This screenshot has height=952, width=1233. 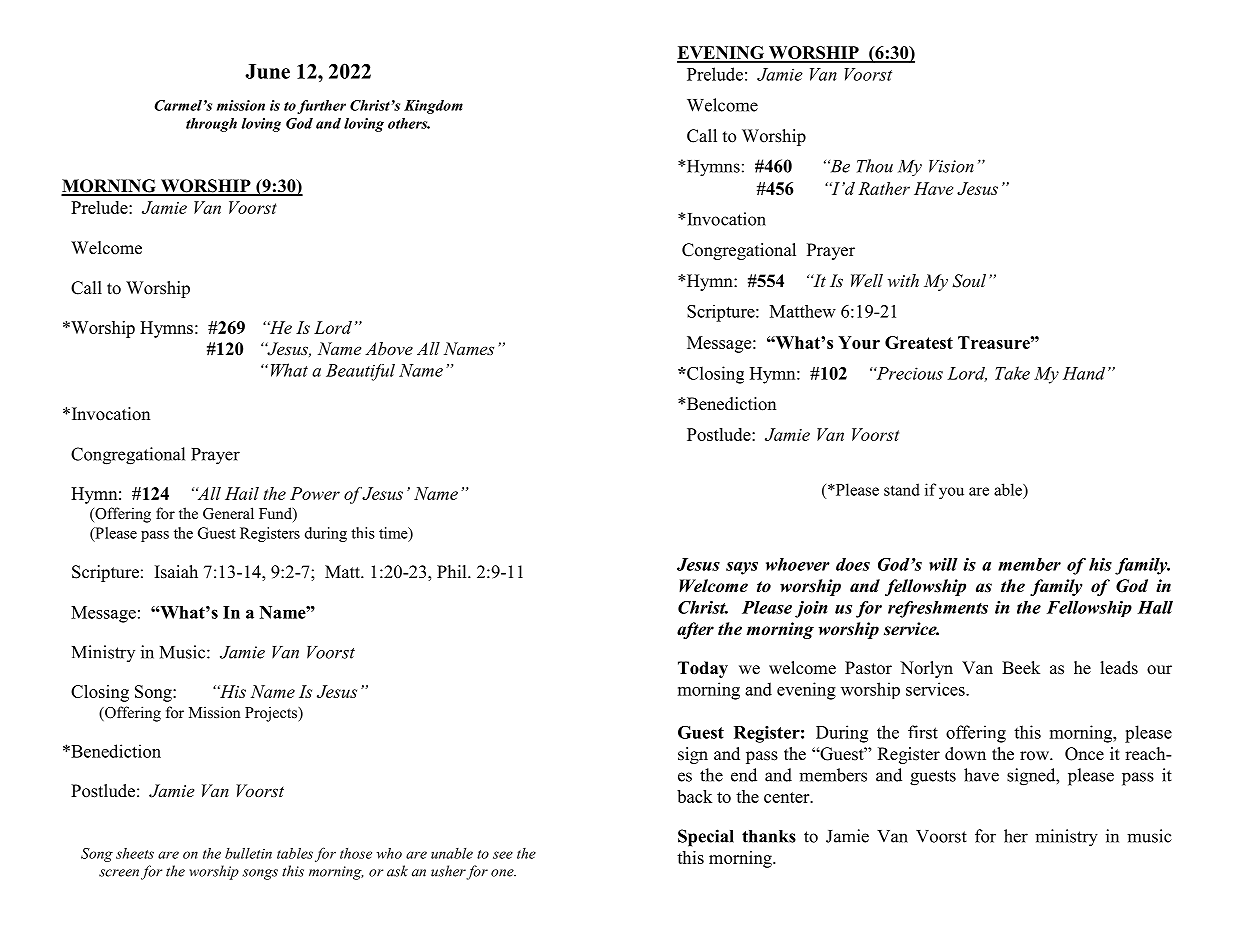 I want to click on Hail, so click(x=242, y=493).
